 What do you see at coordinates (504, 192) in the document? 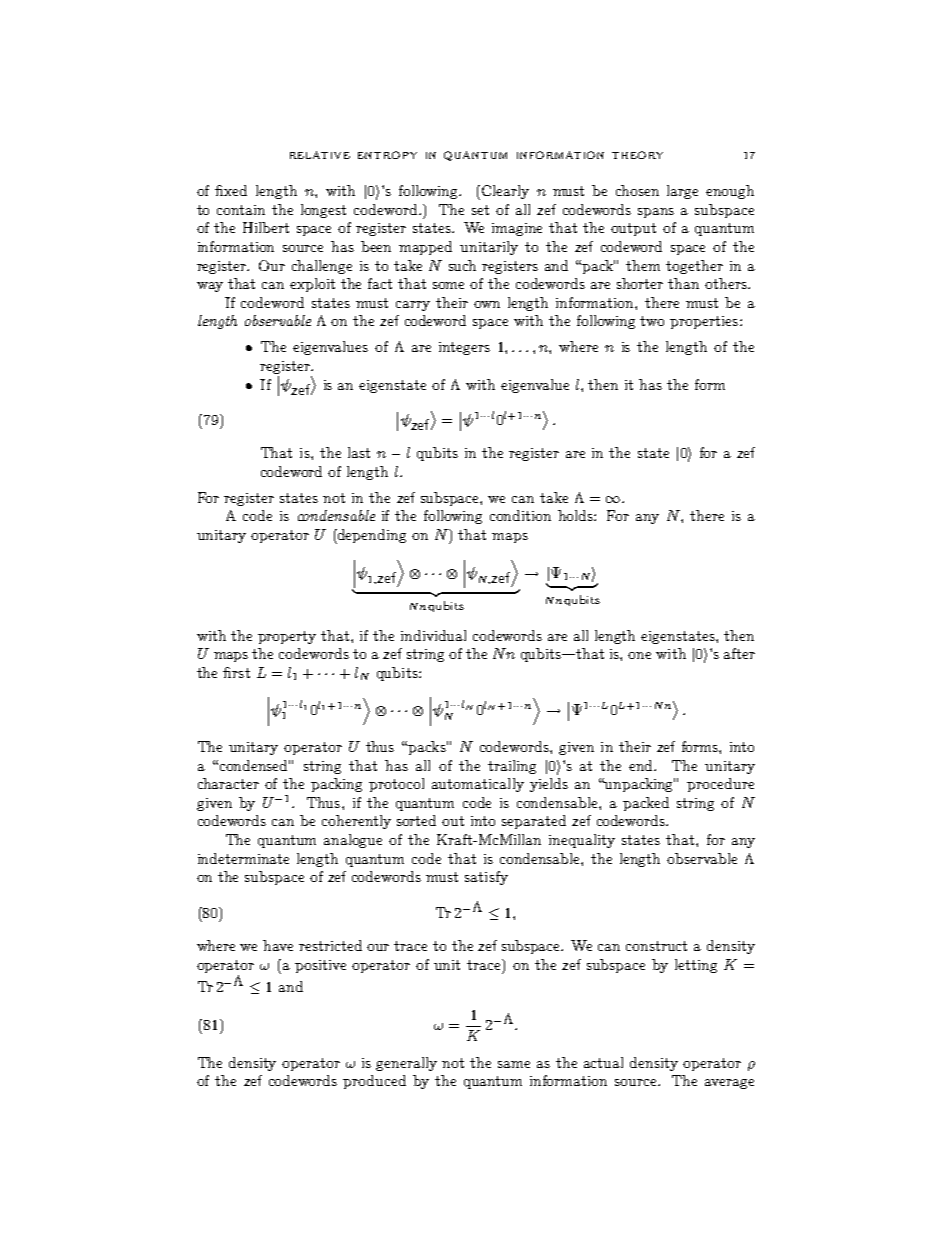
I see `Clearly` at bounding box center [504, 192].
